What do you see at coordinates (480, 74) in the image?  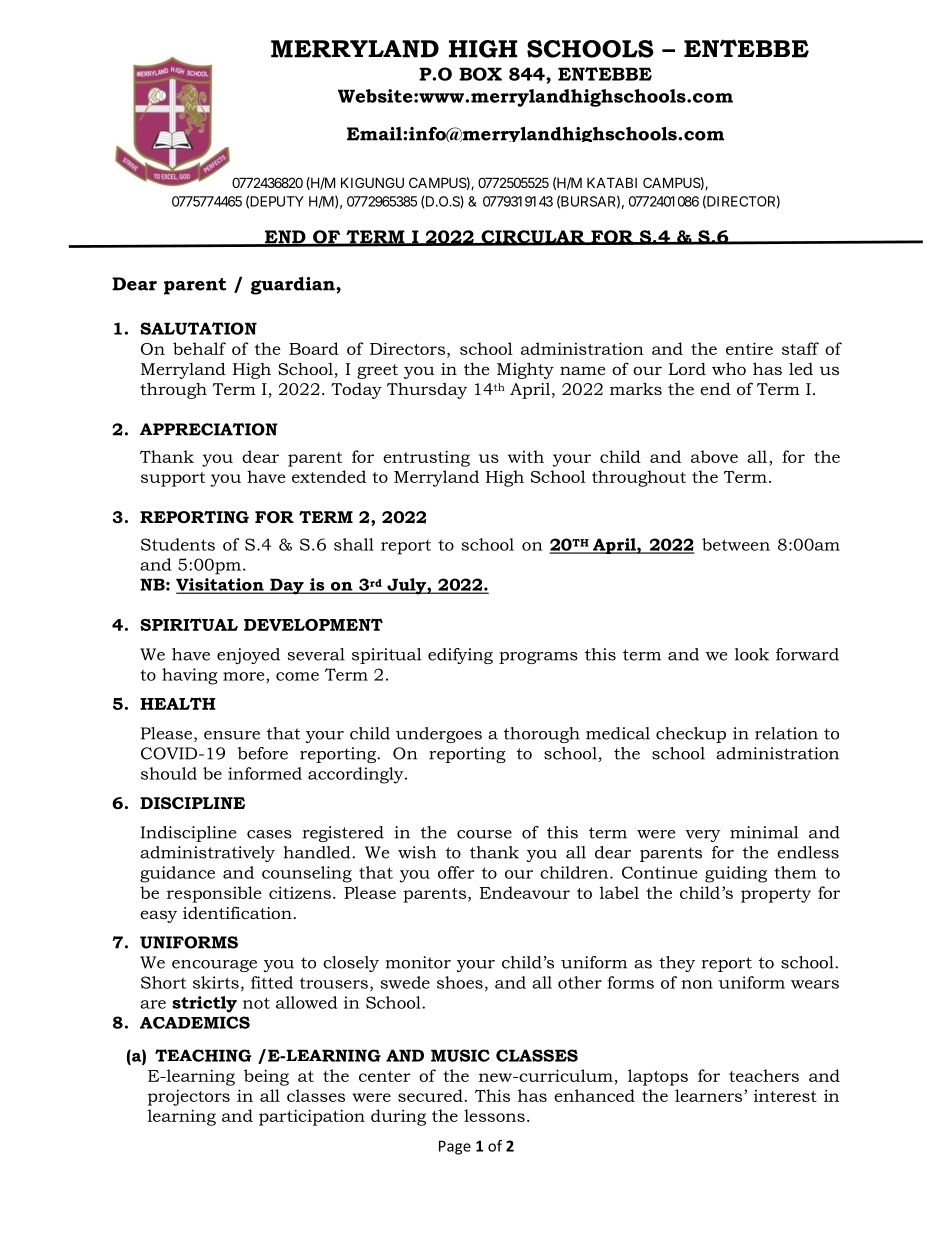 I see `BOX` at bounding box center [480, 74].
